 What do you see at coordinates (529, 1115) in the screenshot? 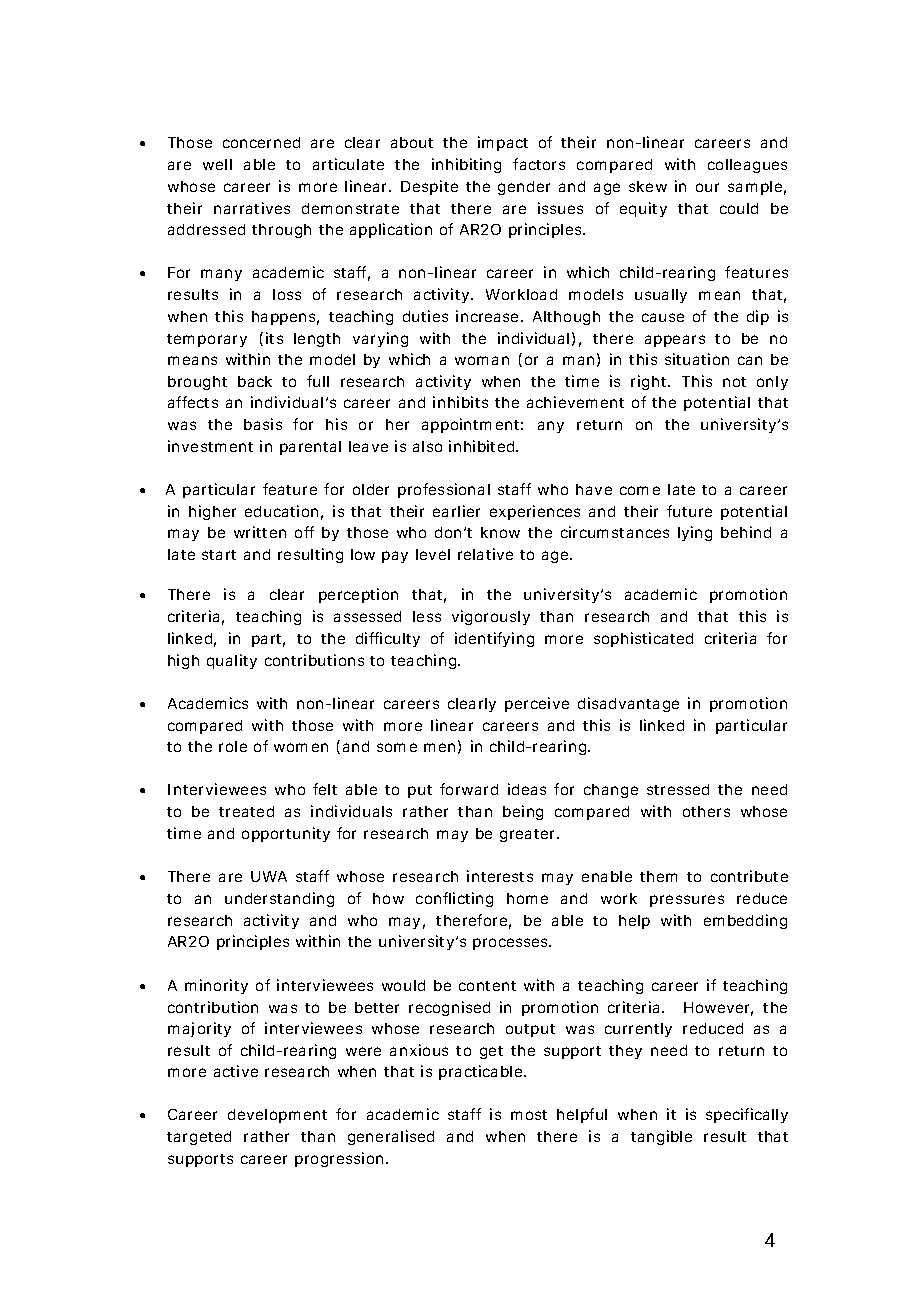
I see `most` at bounding box center [529, 1115].
